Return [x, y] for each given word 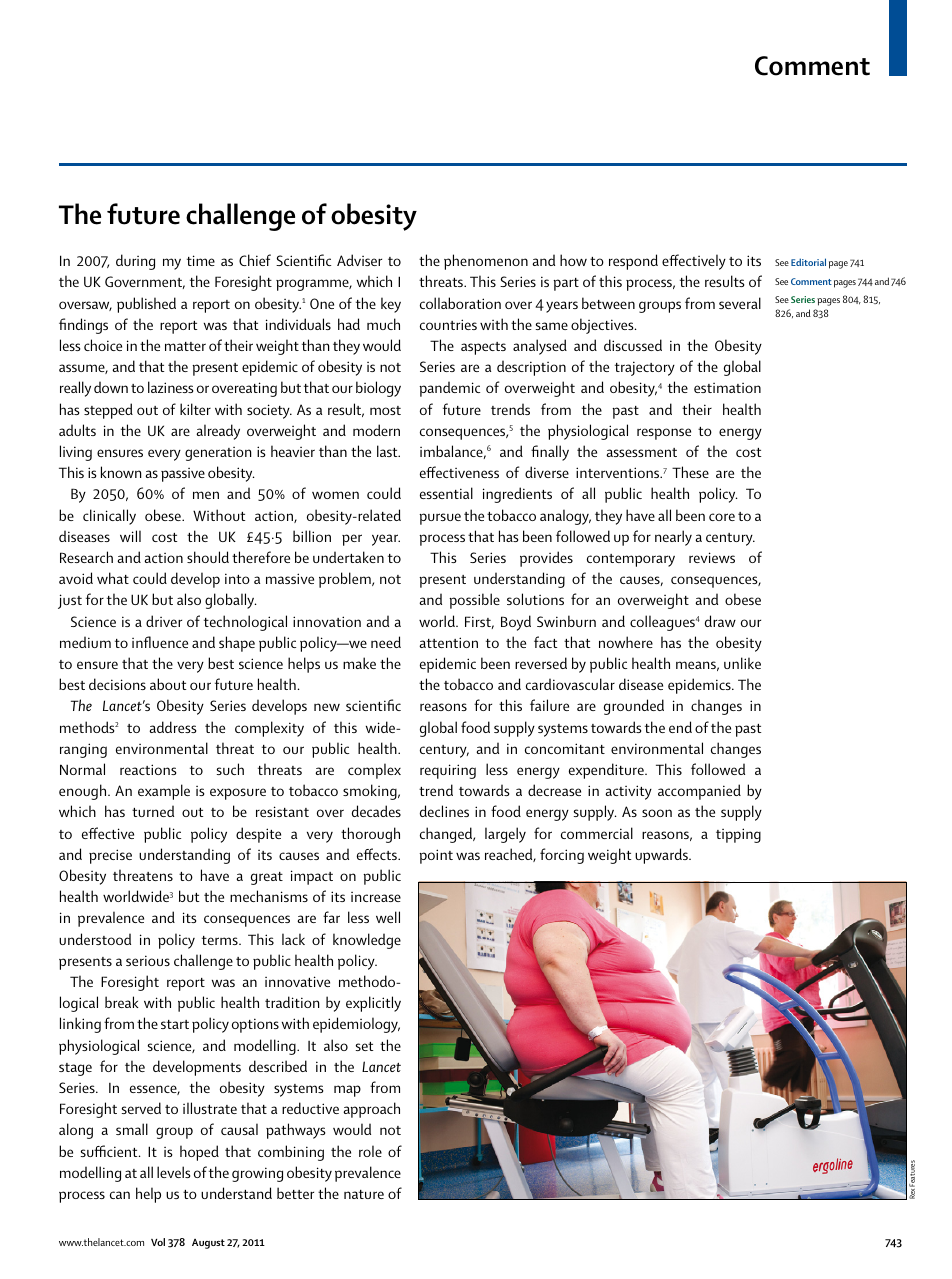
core [722, 517]
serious [148, 960]
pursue [440, 519]
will [130, 536]
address [172, 727]
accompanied [699, 792]
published [146, 305]
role [370, 1151]
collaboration [460, 303]
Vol [158, 1242]
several [740, 303]
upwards [662, 856]
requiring [448, 771]
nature [364, 1194]
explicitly [373, 1004]
